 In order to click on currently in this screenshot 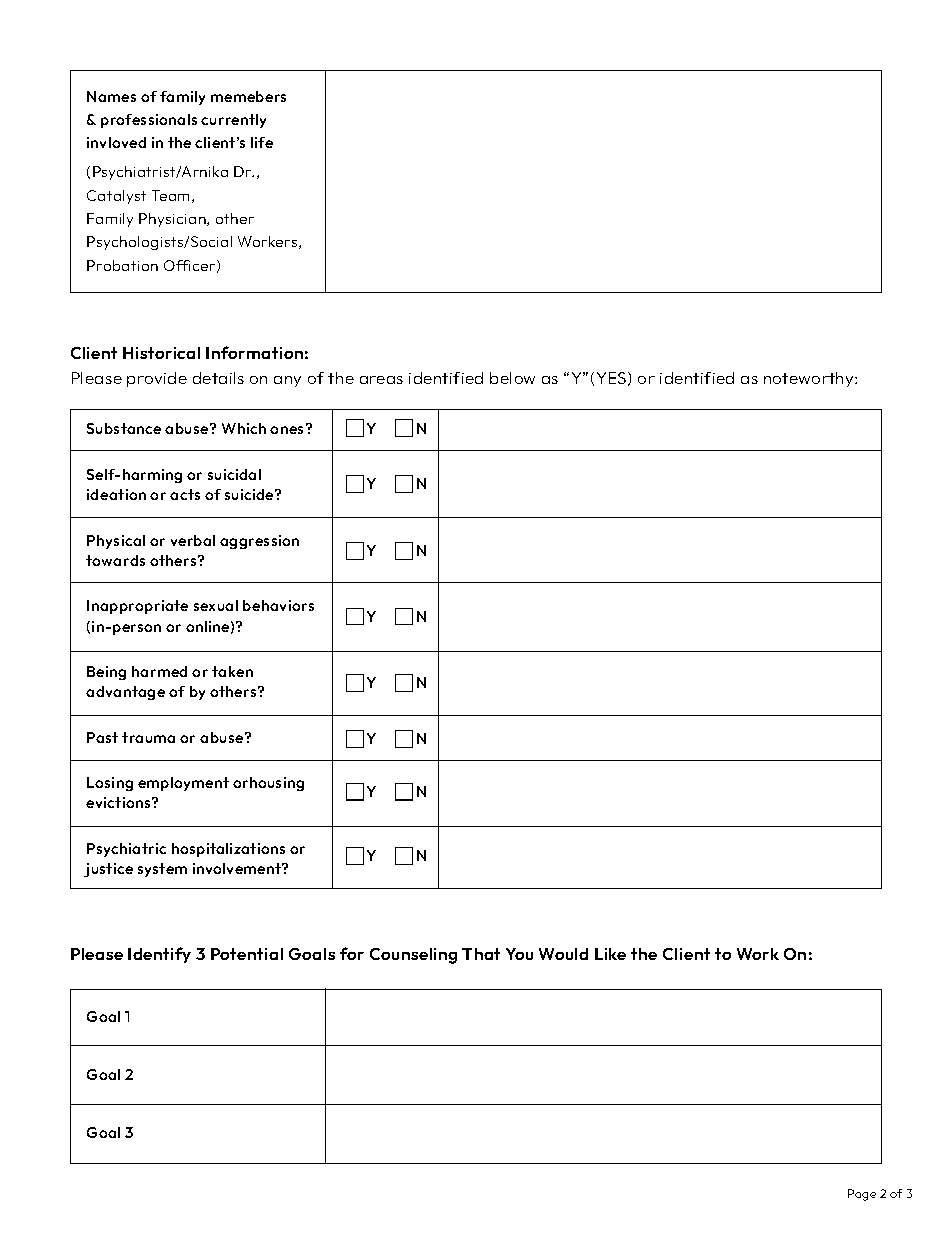, I will do `click(233, 121)`.
